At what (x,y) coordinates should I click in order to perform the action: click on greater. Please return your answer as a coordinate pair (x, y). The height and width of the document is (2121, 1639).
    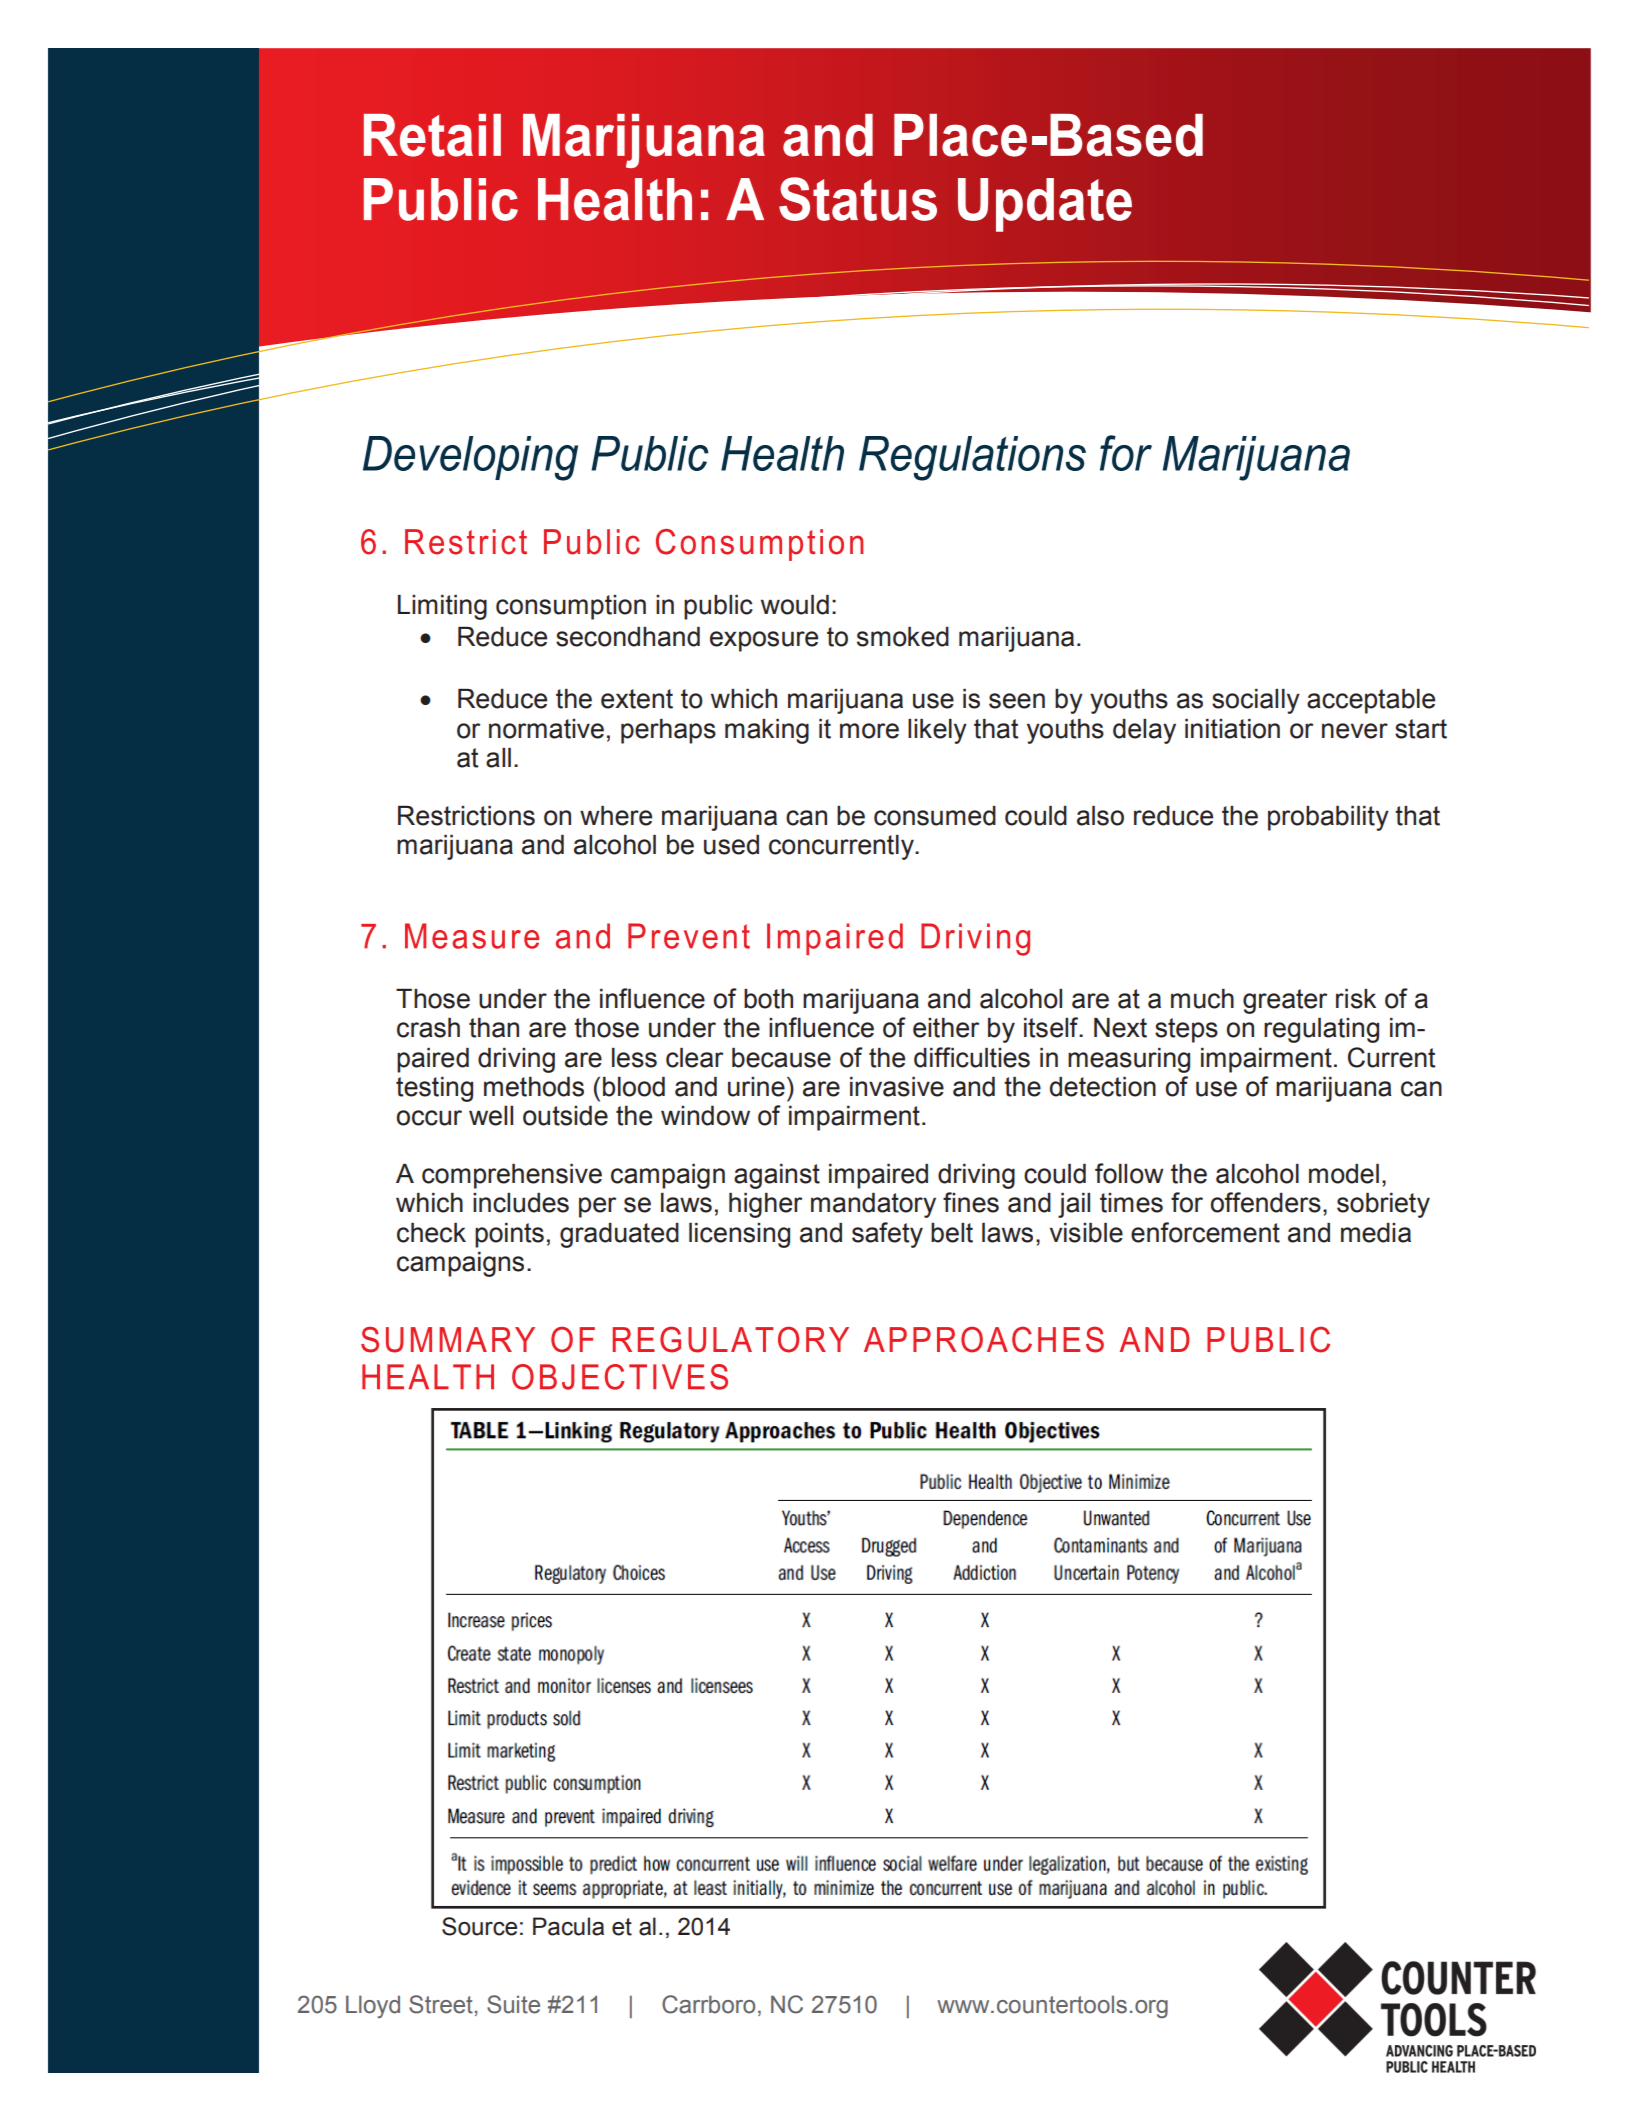
    Looking at the image, I should click on (1285, 1001).
